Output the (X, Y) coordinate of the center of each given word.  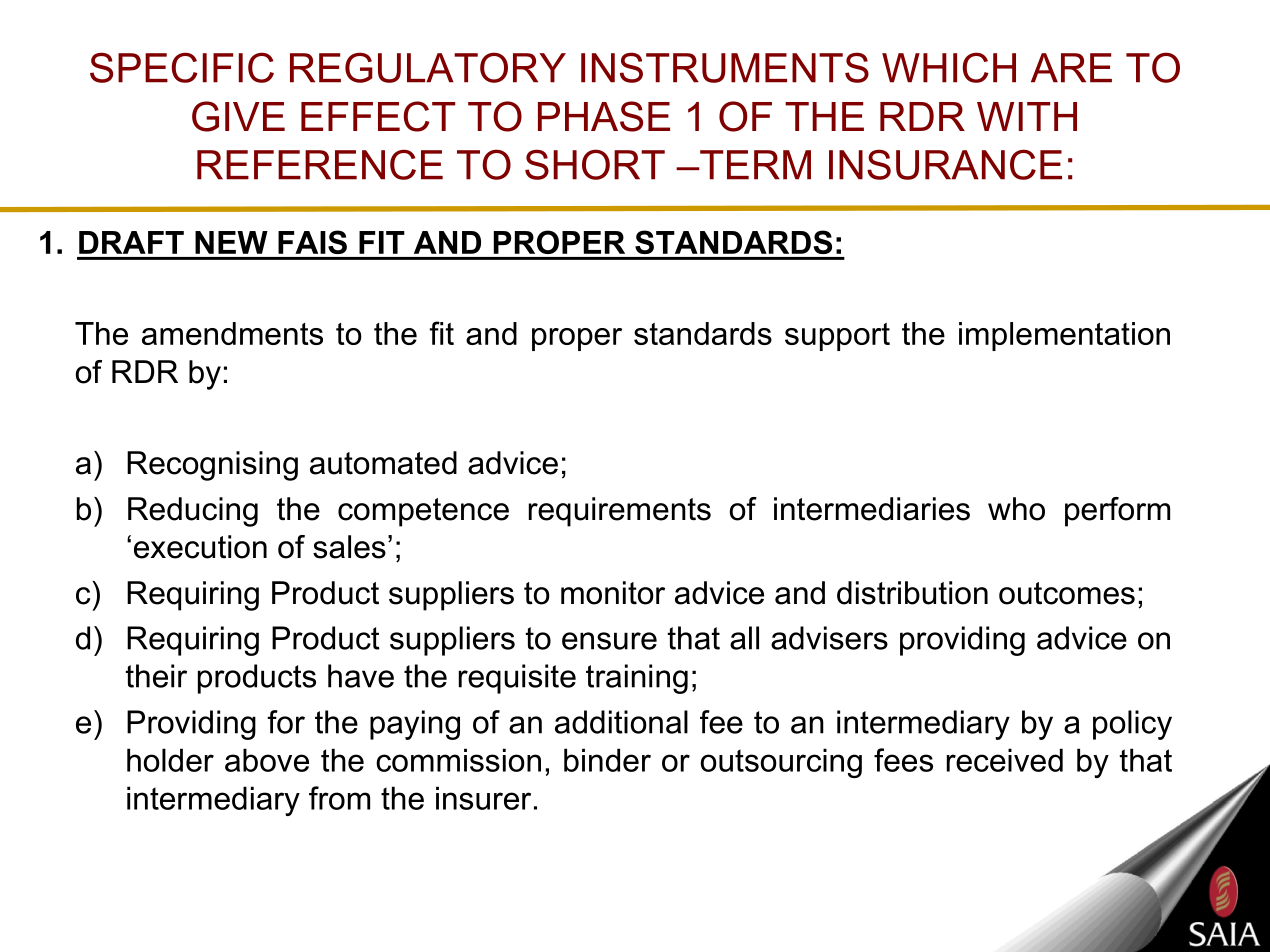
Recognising (212, 466)
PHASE (604, 116)
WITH (1027, 116)
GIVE (238, 116)
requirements (620, 512)
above (267, 760)
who (1016, 509)
